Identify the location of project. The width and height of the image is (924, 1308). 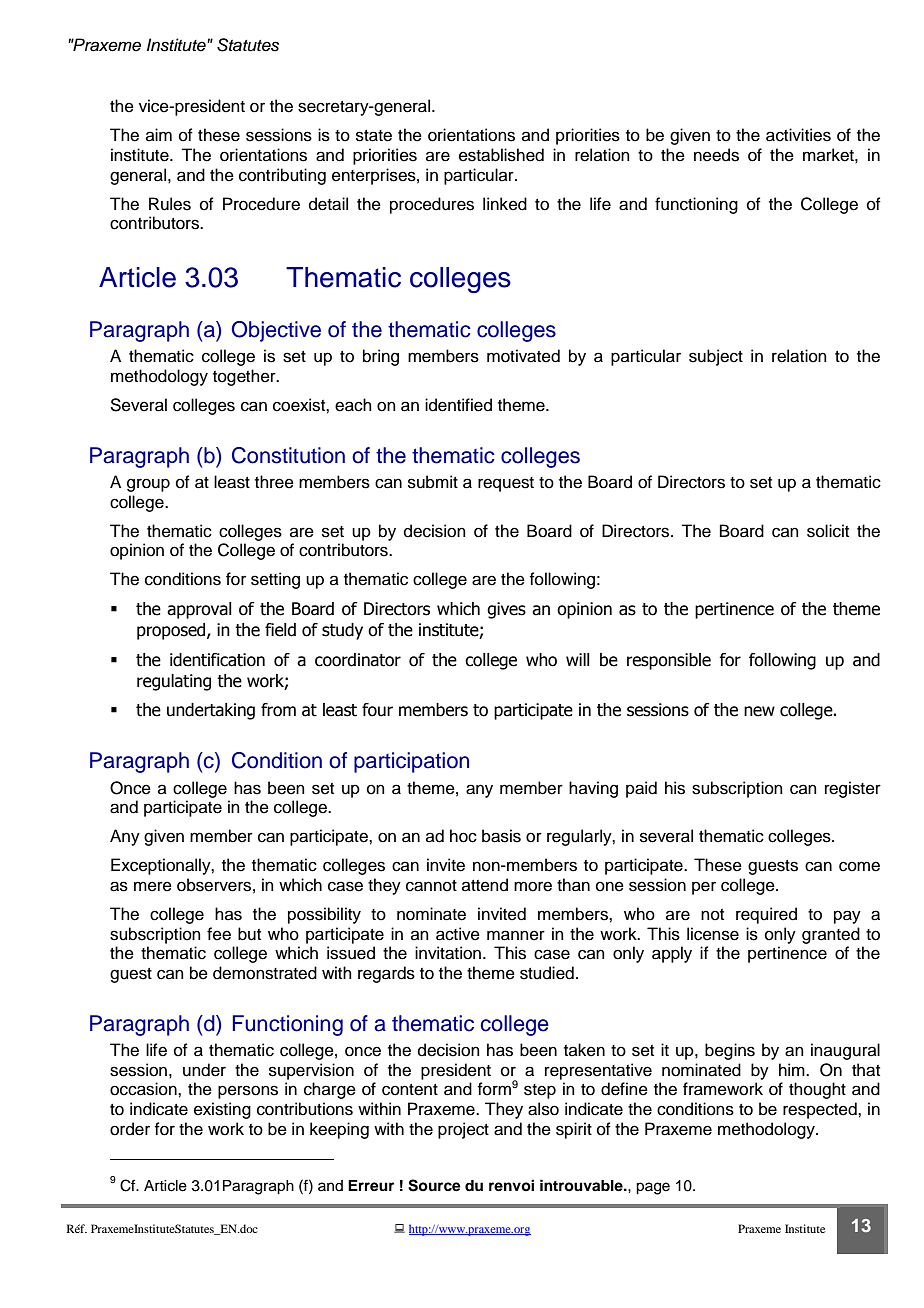
(463, 1130).
